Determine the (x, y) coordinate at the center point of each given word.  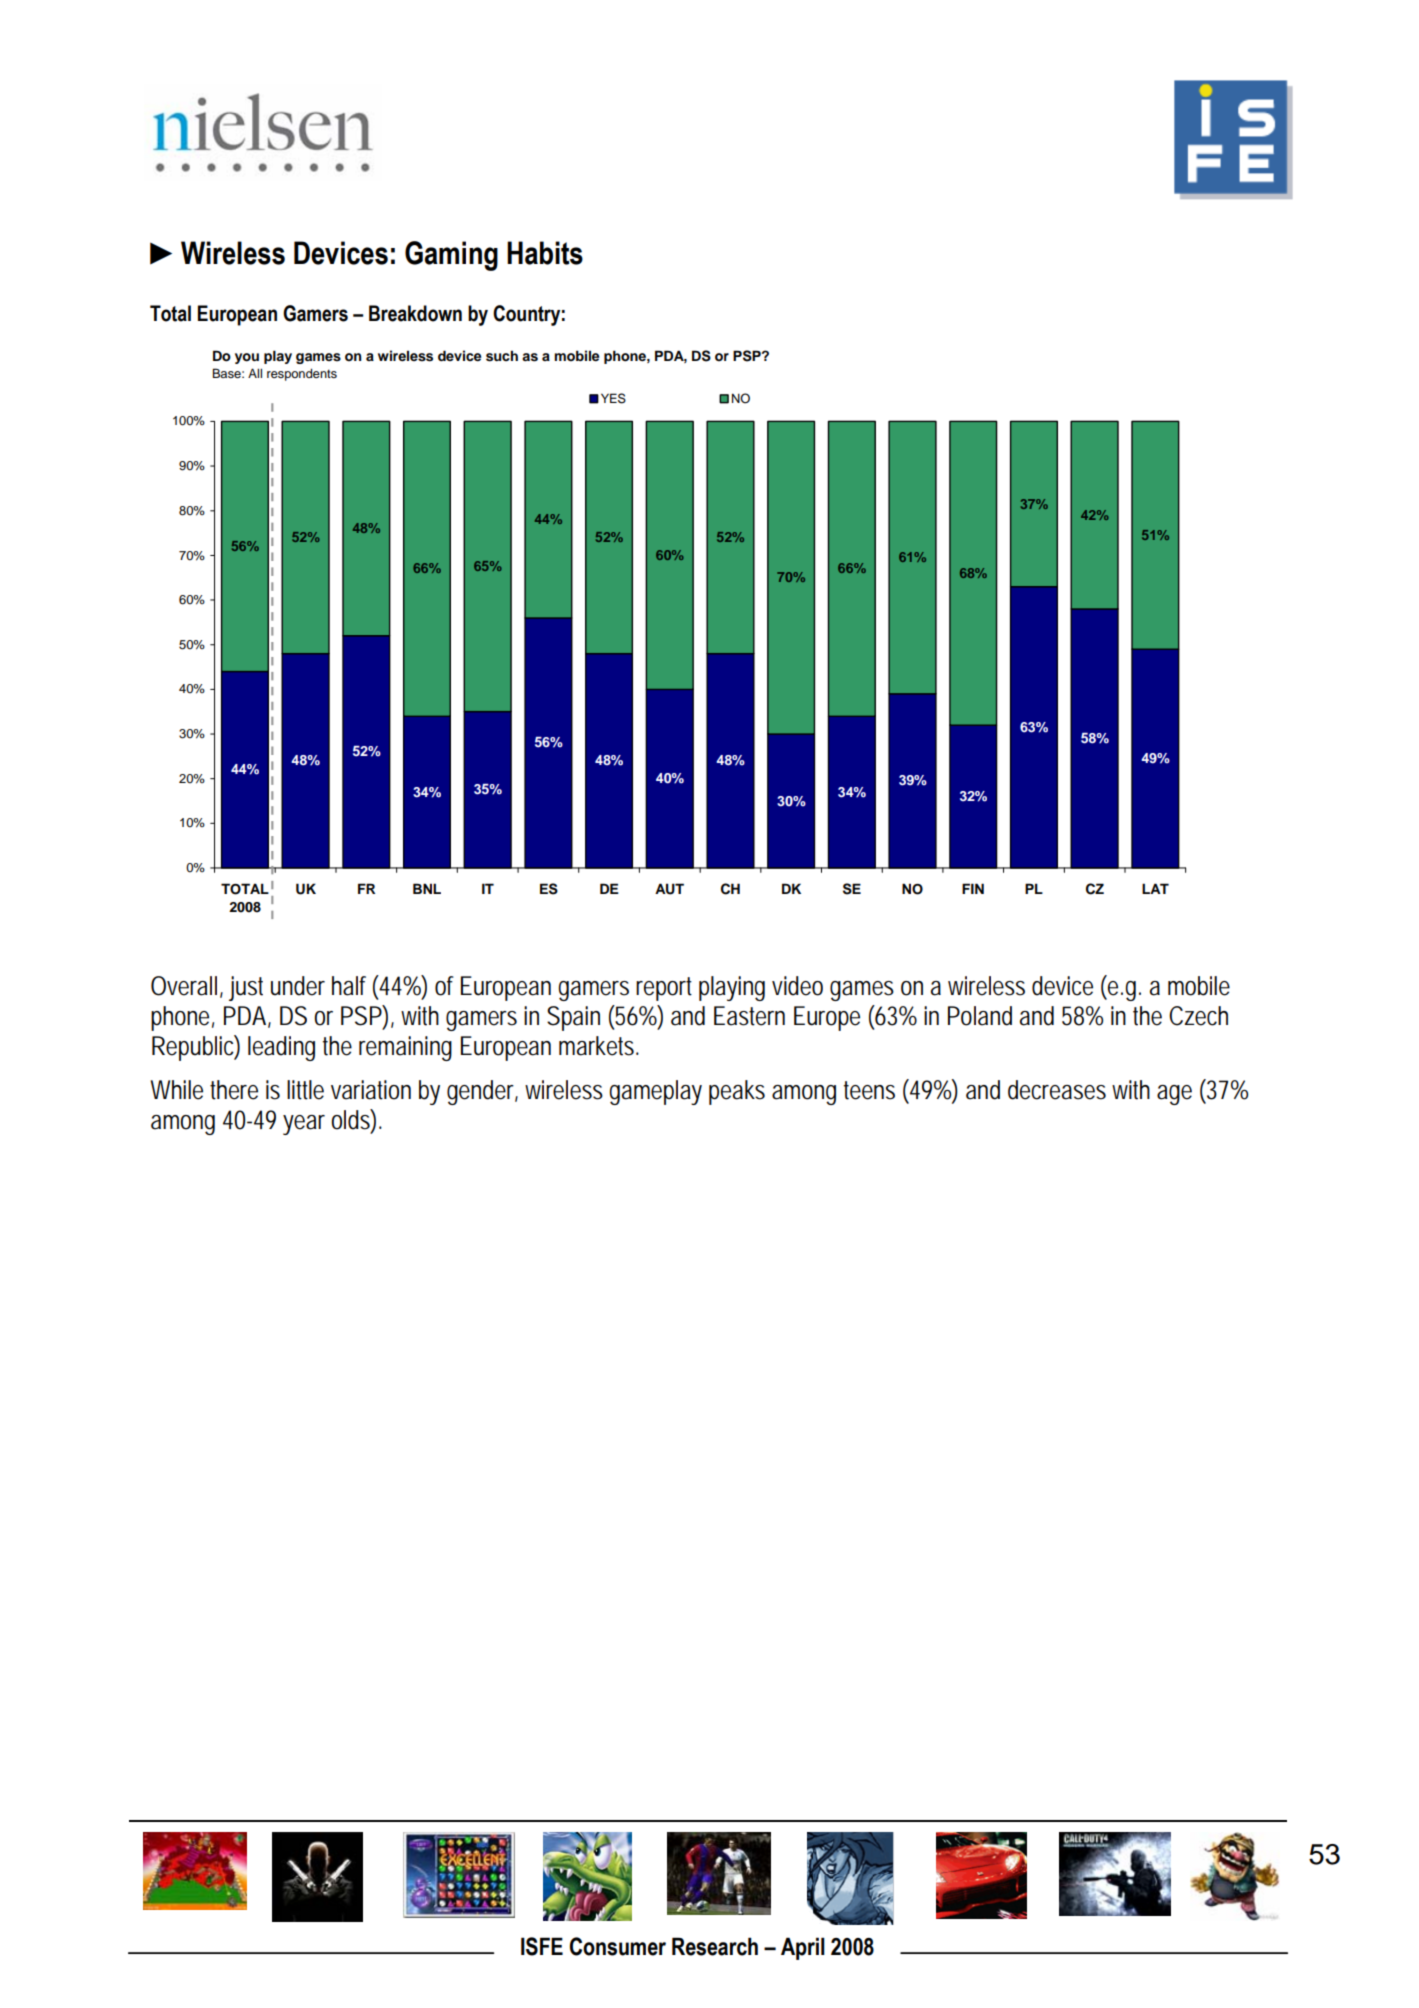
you (247, 358)
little (305, 1090)
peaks (737, 1092)
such (502, 356)
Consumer (618, 1946)
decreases (1057, 1090)
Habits (545, 253)
